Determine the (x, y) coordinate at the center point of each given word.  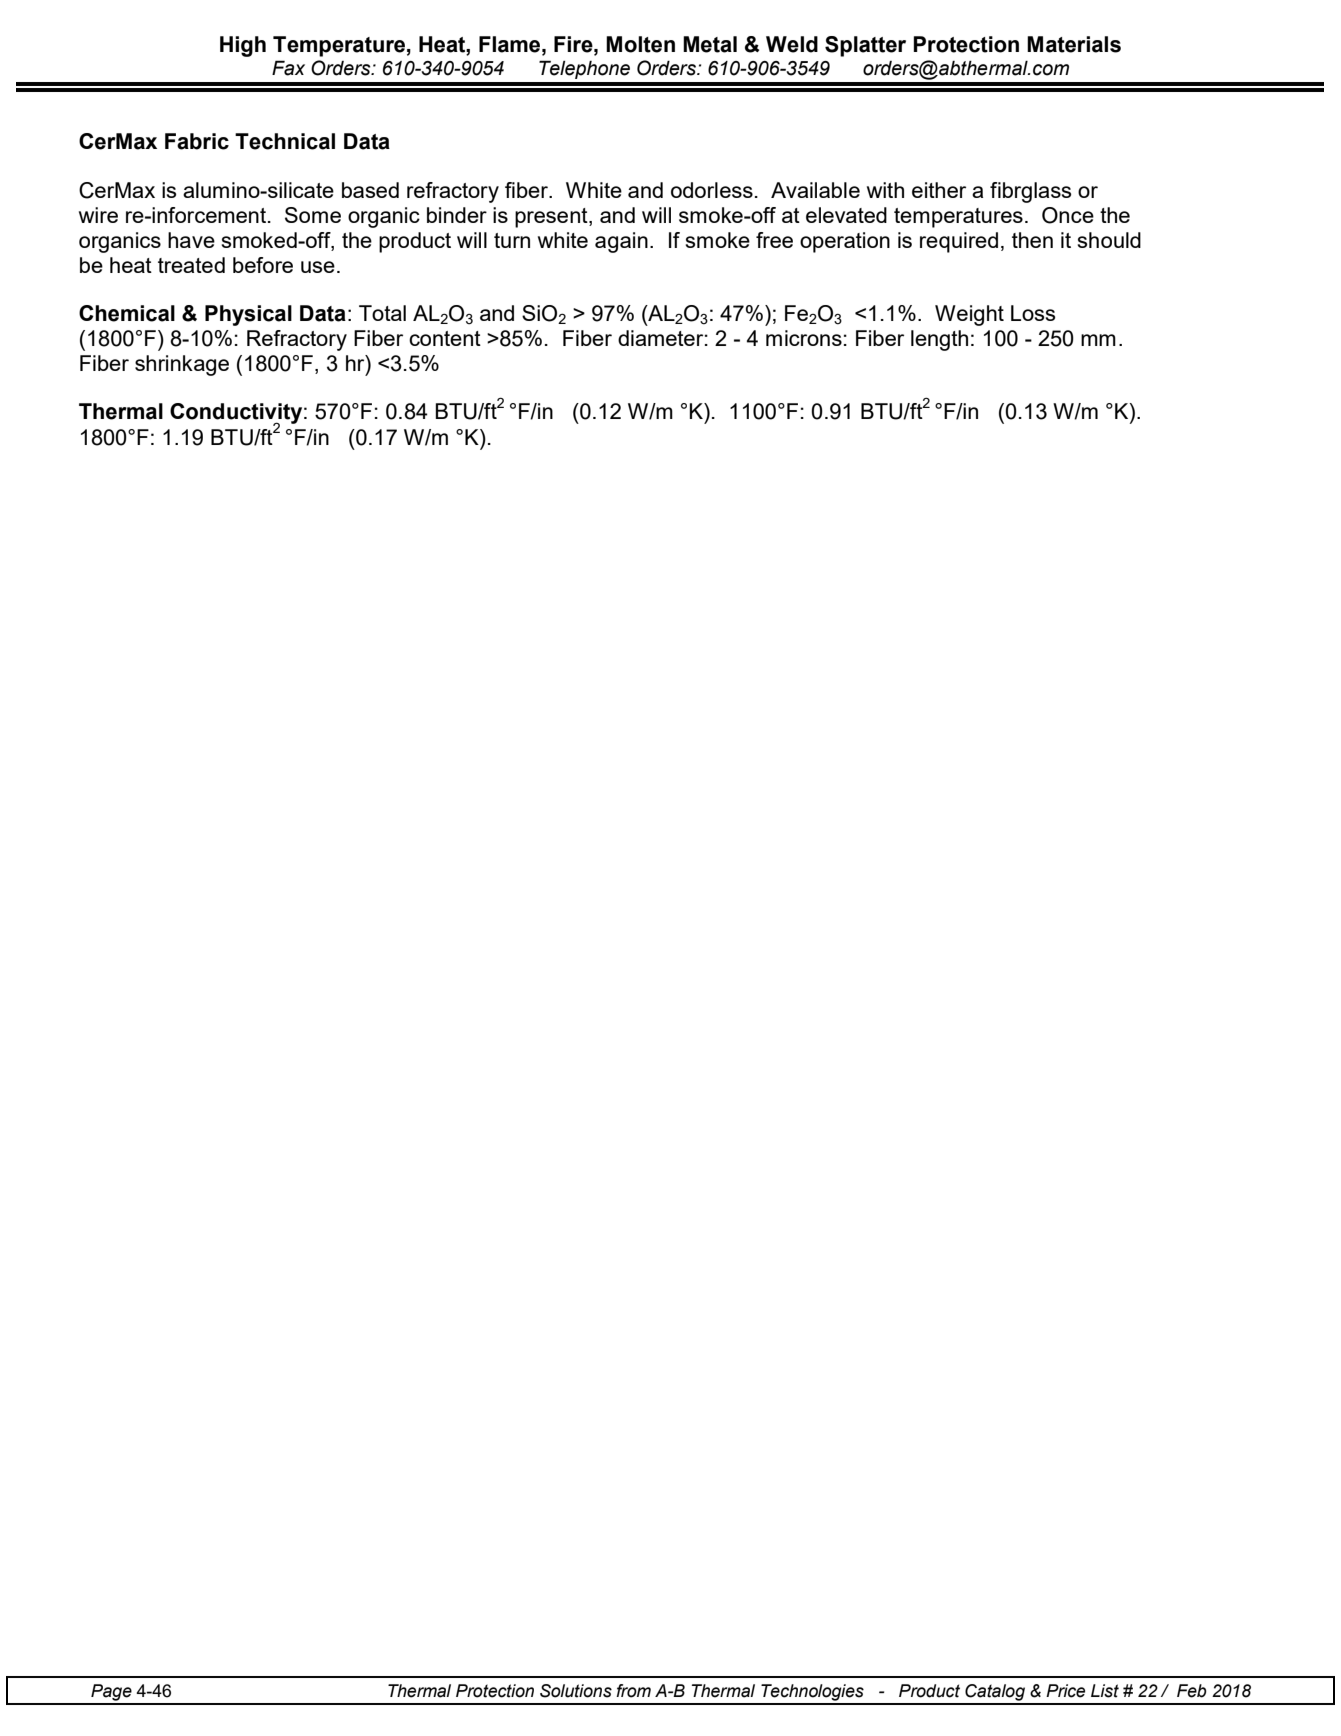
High (243, 46)
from (633, 1691)
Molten (640, 44)
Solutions (576, 1691)
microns (804, 338)
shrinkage (182, 365)
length (939, 340)
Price (1065, 1691)
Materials (1074, 44)
